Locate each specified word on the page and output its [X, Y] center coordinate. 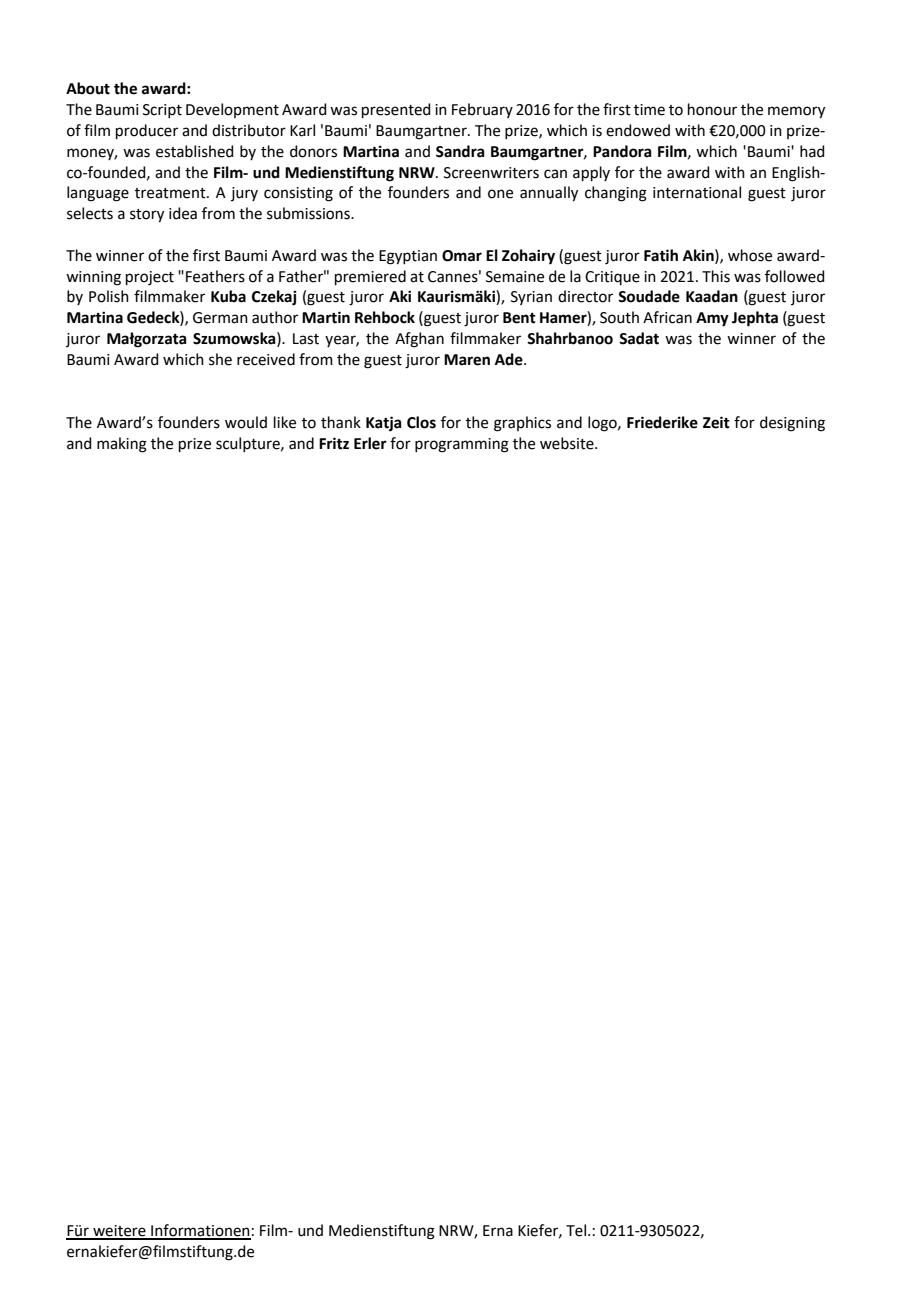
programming [462, 445]
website [568, 443]
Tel [577, 1230]
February [482, 110]
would [246, 422]
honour [712, 109]
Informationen [200, 1231]
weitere [119, 1232]
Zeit [716, 422]
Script [162, 111]
